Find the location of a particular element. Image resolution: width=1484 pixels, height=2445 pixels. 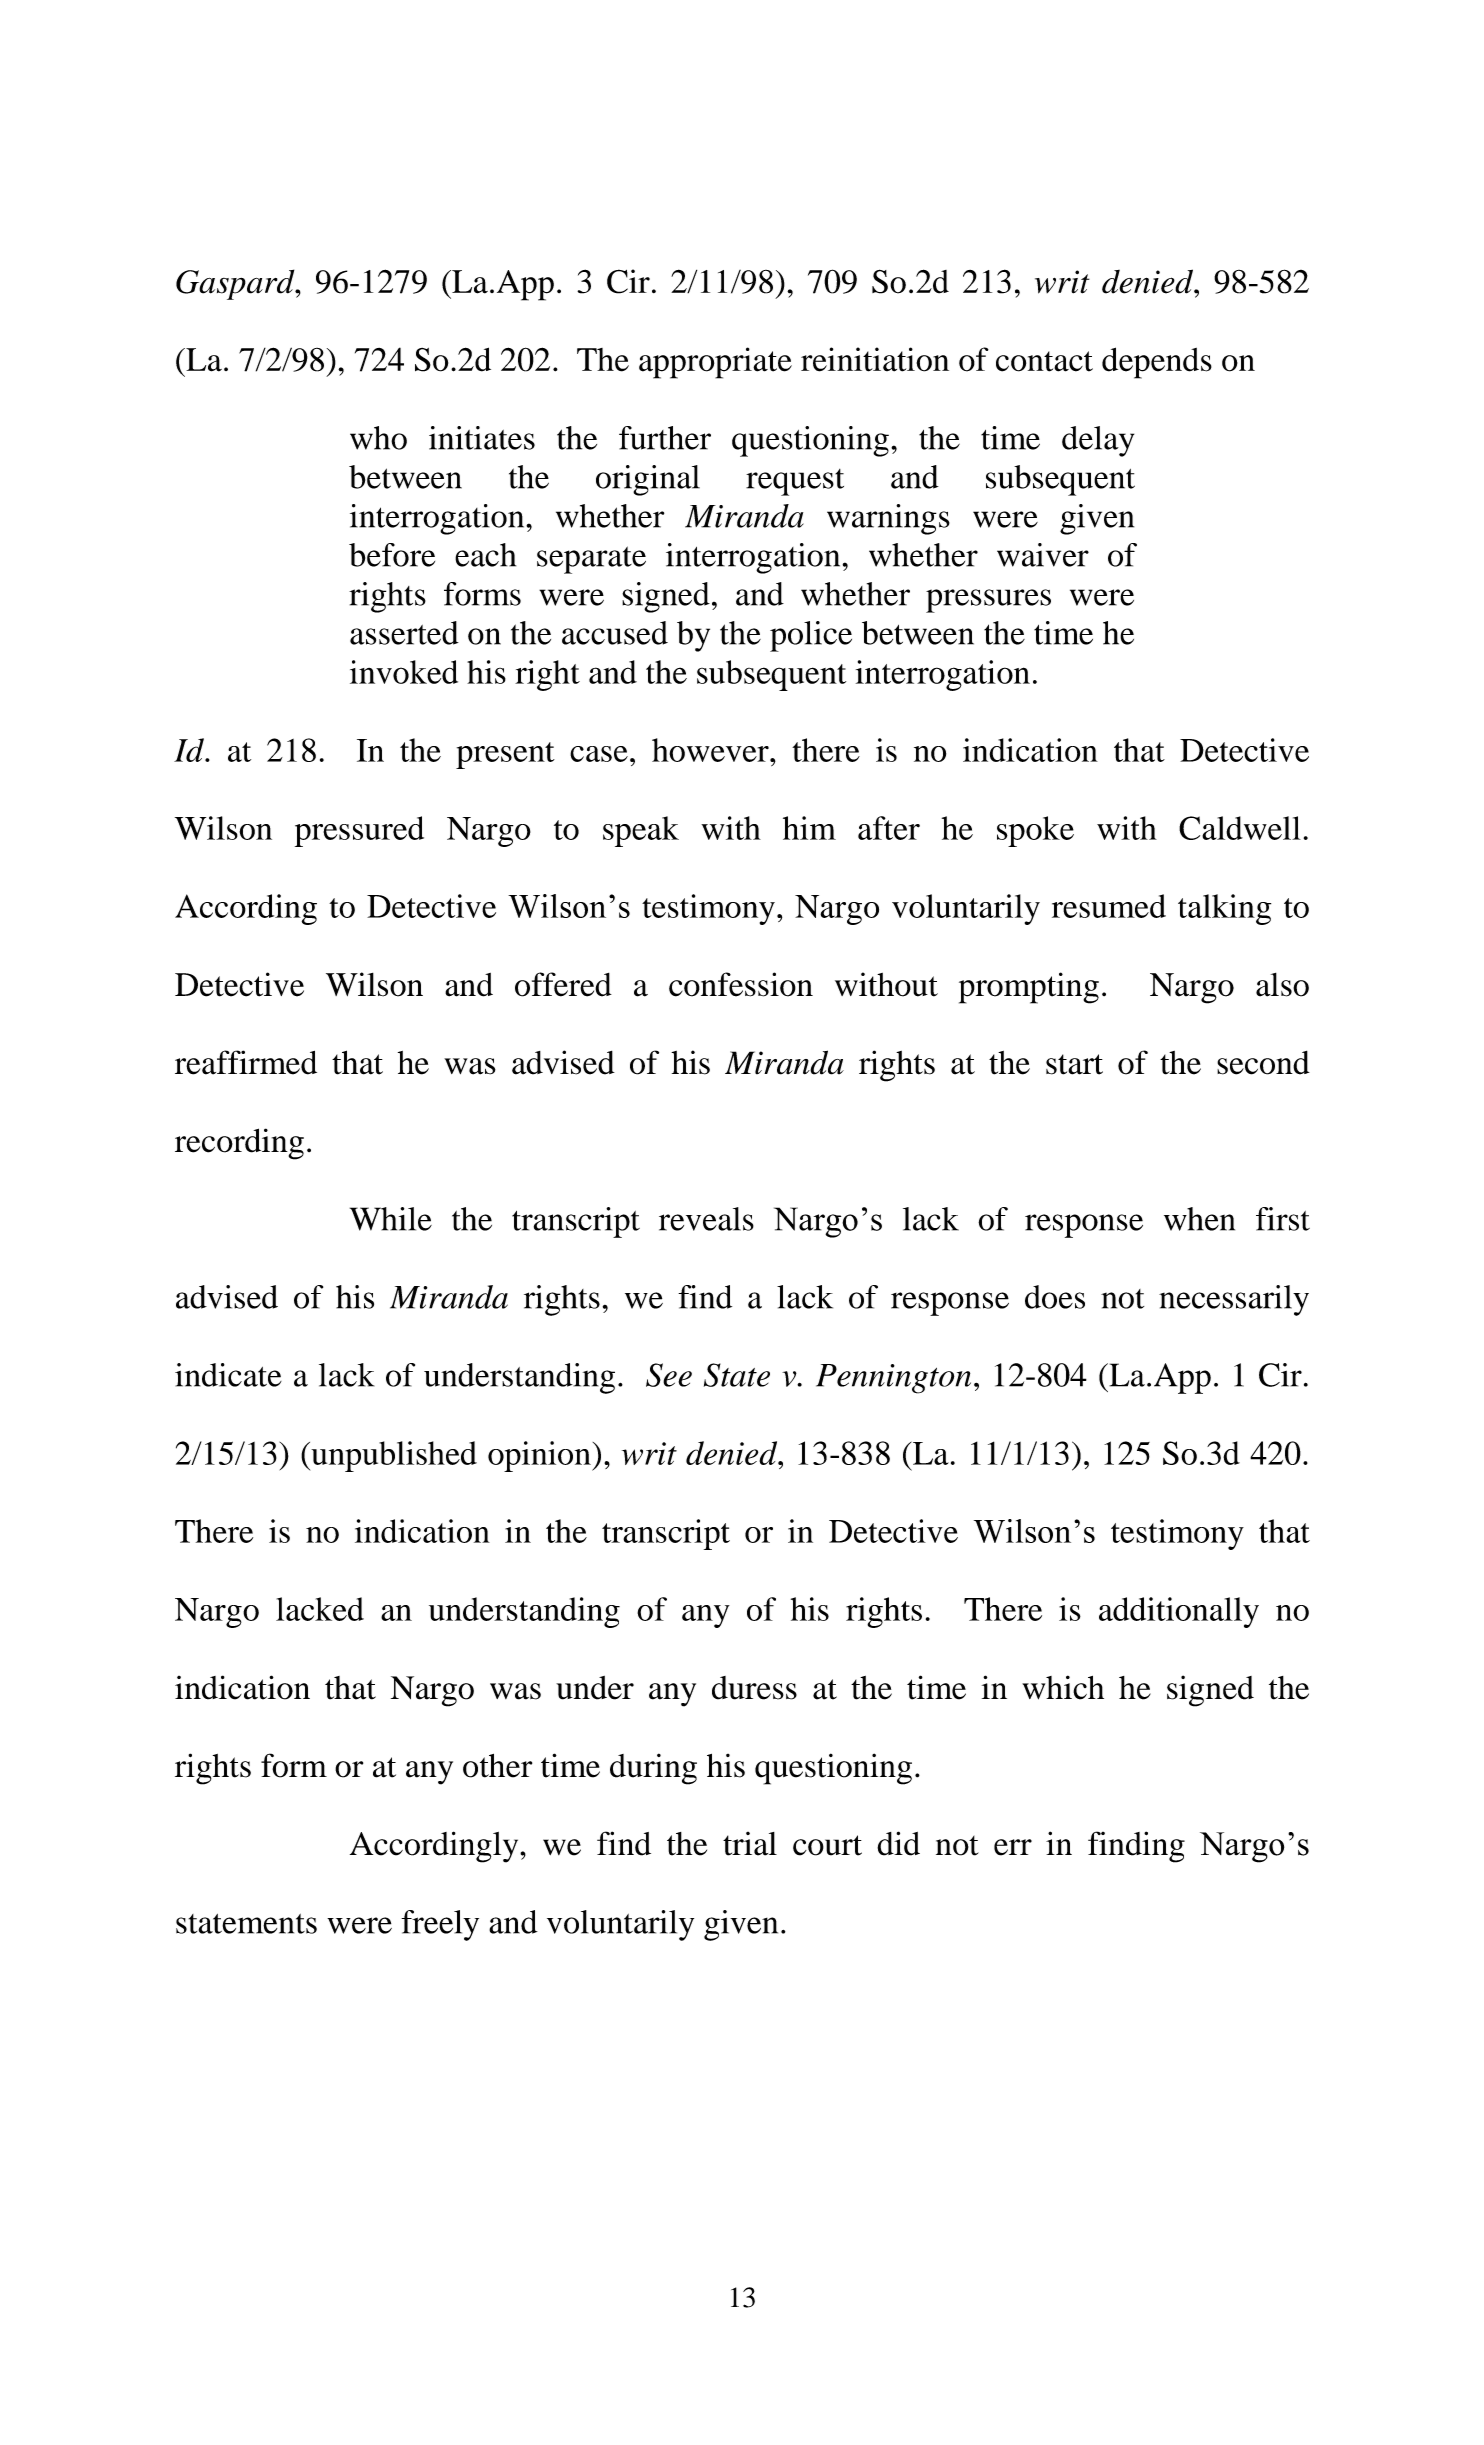

when is located at coordinates (1199, 1219).
